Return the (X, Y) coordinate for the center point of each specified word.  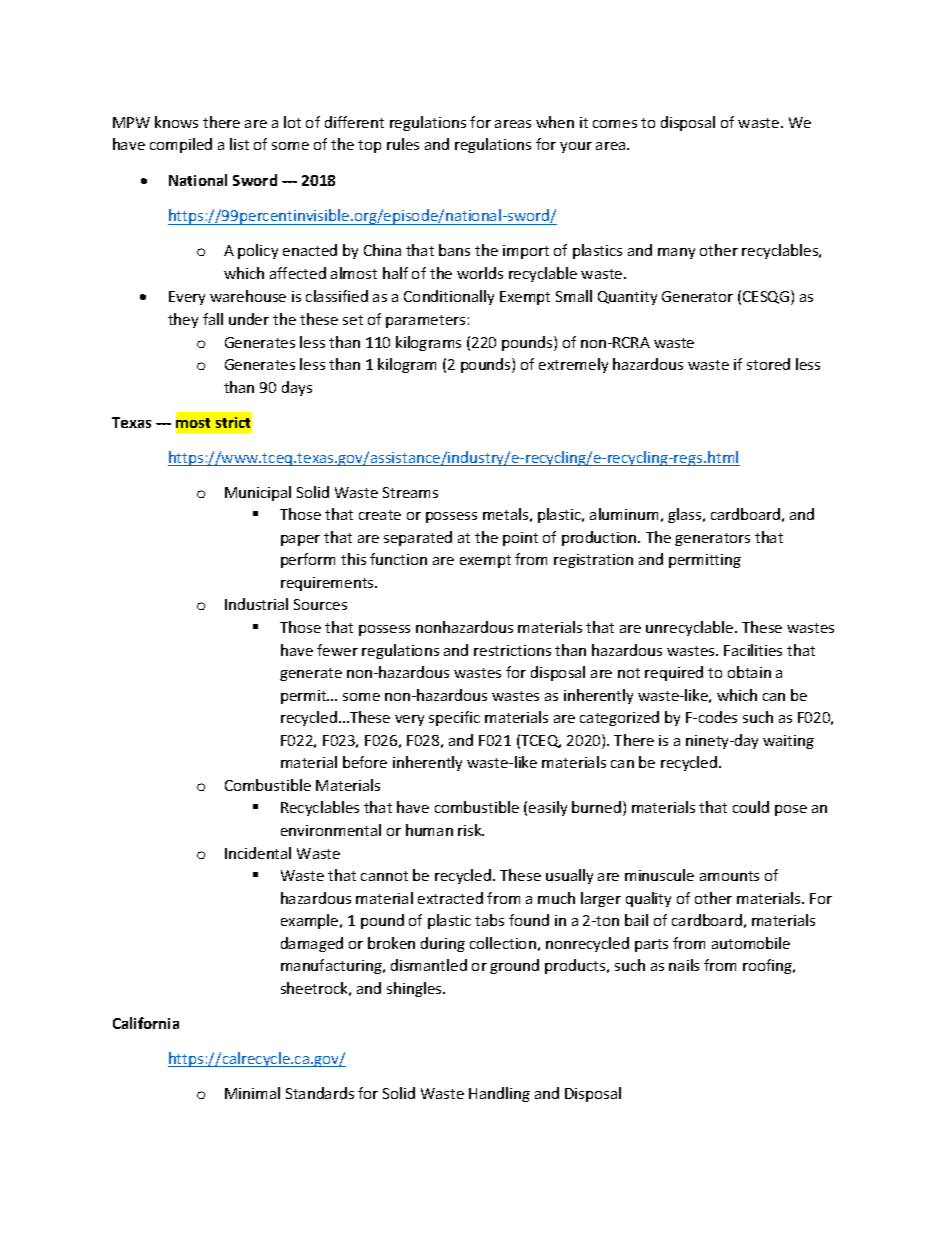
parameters (425, 321)
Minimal (252, 1093)
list (239, 144)
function (398, 559)
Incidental (258, 853)
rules (403, 144)
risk (471, 830)
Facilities (753, 650)
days (297, 388)
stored (768, 364)
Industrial (256, 604)
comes (615, 124)
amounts (729, 876)
